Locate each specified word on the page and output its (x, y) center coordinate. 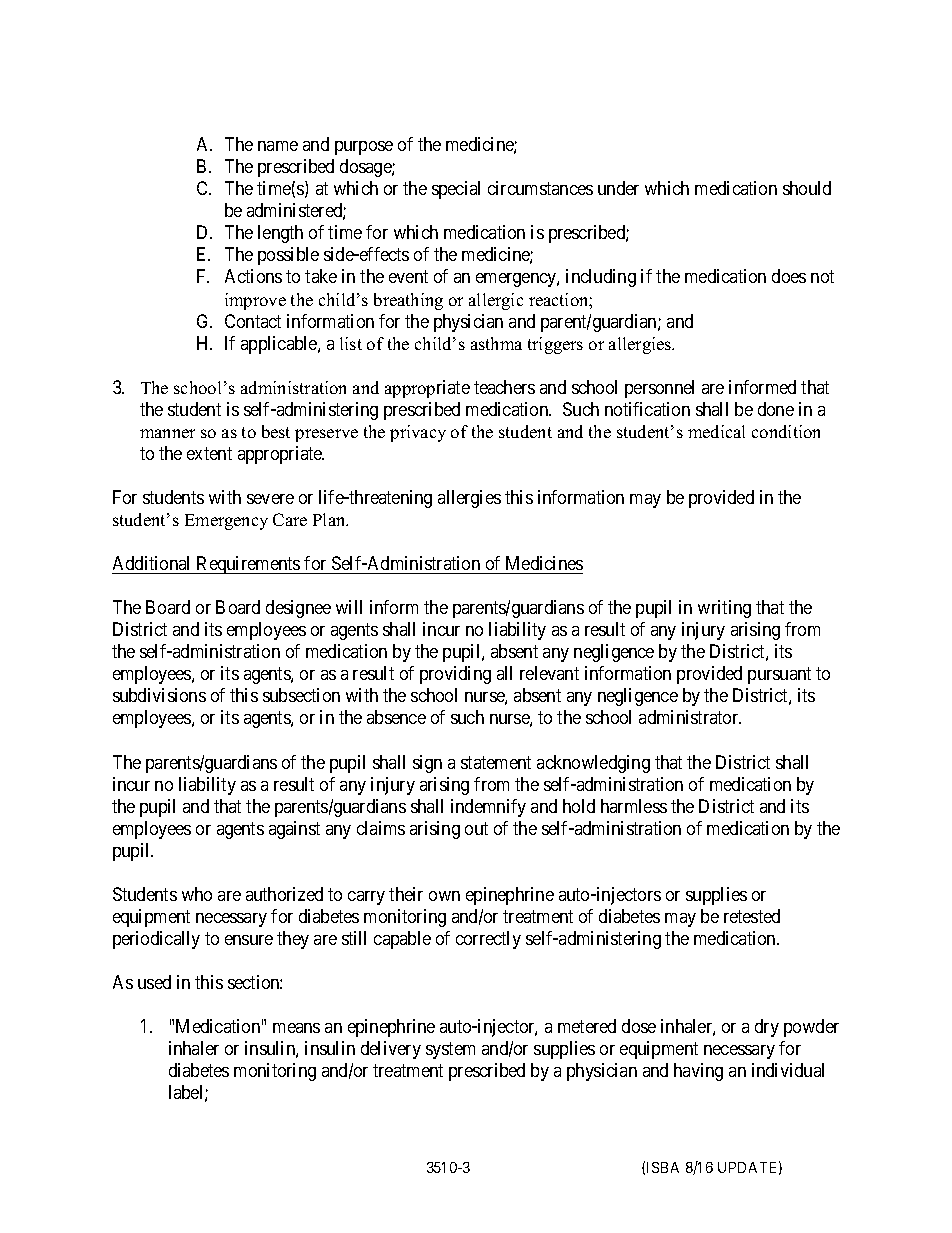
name (278, 146)
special (456, 190)
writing (724, 609)
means (296, 1028)
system (450, 1050)
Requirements (248, 565)
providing (455, 675)
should (807, 188)
